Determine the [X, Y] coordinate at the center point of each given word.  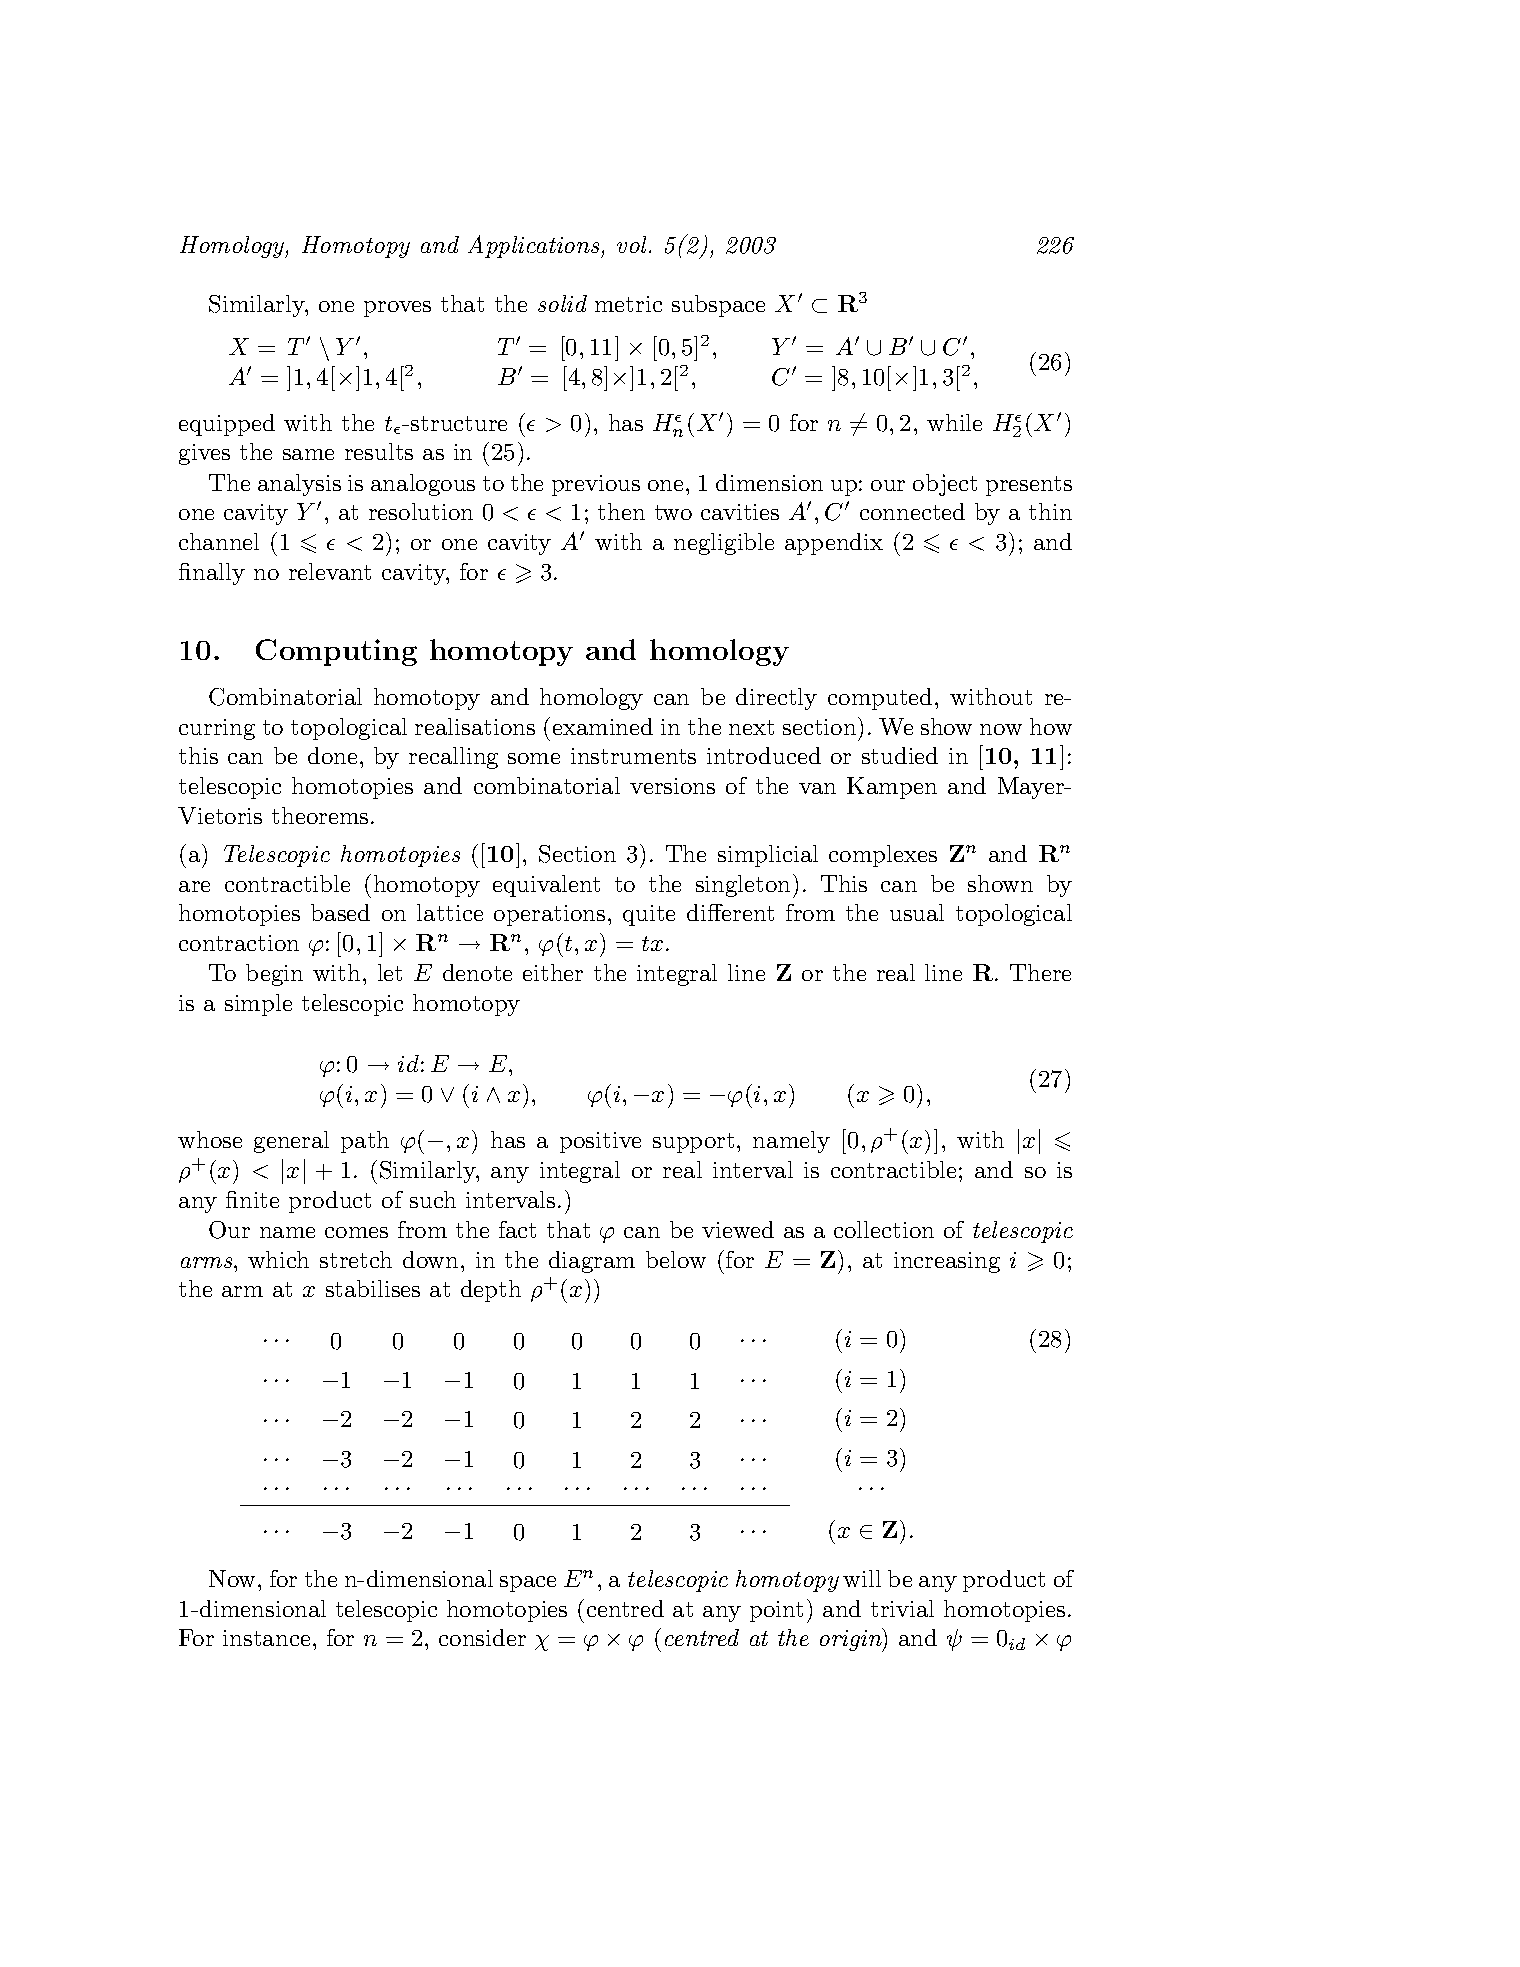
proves [397, 309]
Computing [336, 652]
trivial [902, 1608]
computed [880, 699]
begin [274, 975]
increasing [947, 1262]
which [278, 1259]
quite [649, 915]
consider [482, 1637]
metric [628, 304]
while [954, 422]
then [621, 511]
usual [917, 912]
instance [266, 1638]
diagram [592, 1262]
